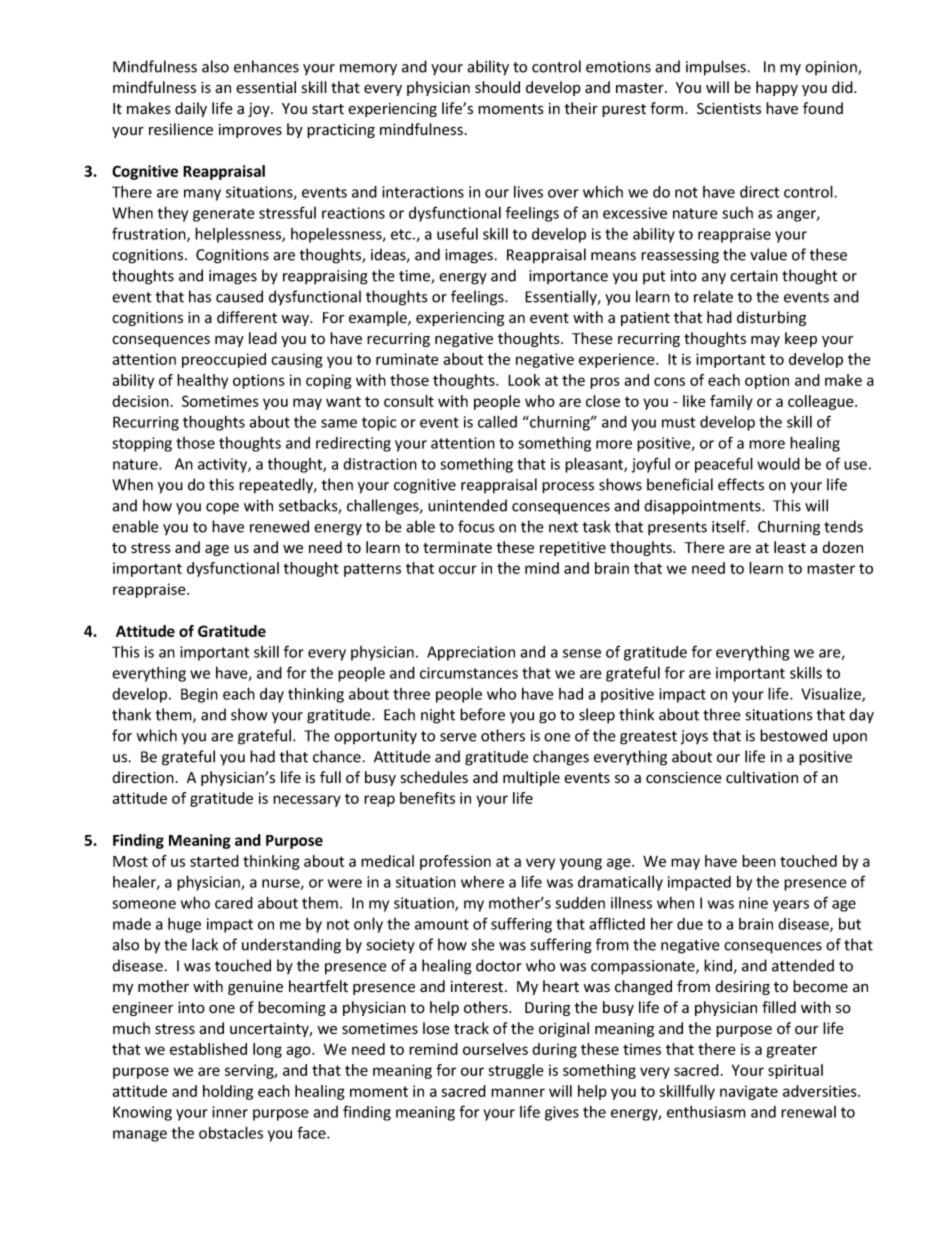 Image resolution: width=952 pixels, height=1233 pixels. What do you see at coordinates (759, 861) in the page?
I see `been` at bounding box center [759, 861].
